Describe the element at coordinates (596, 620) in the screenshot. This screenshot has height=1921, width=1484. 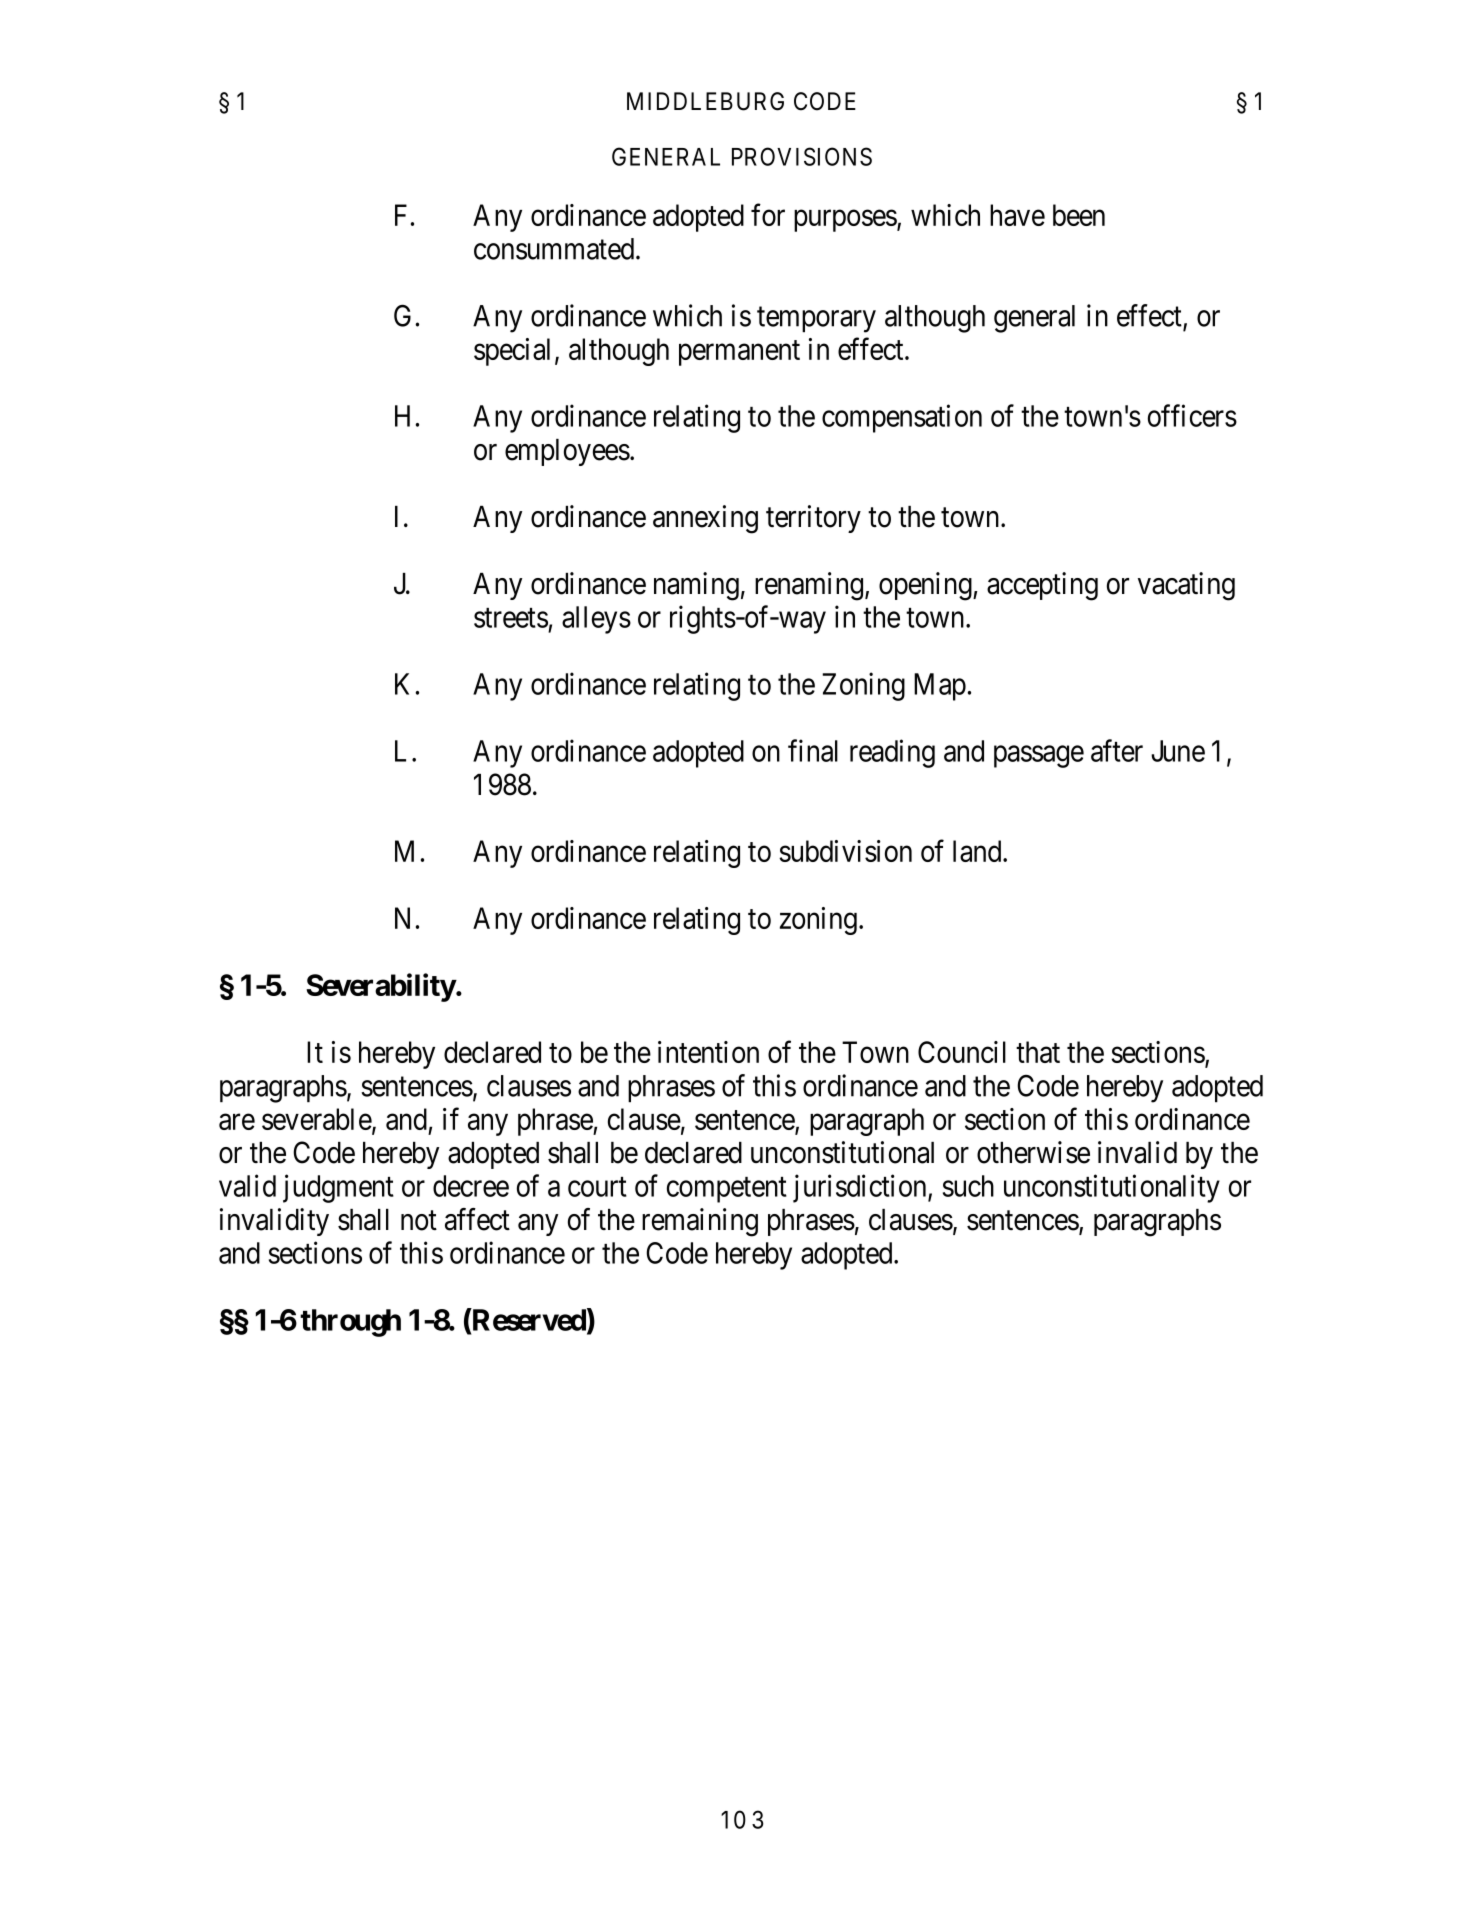
I see `alleys` at that location.
